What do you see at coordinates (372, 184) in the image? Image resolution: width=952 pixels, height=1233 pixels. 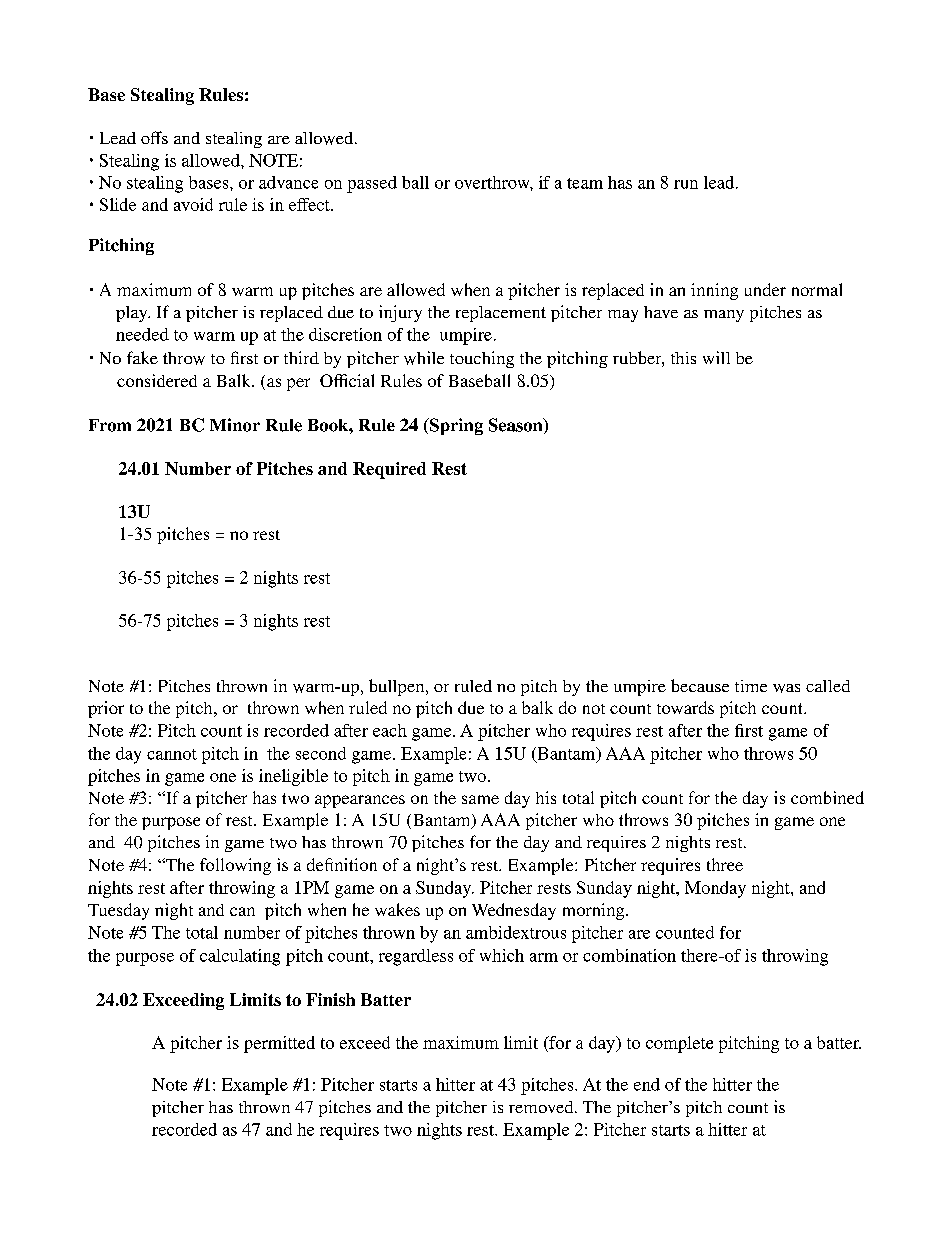 I see `passed` at bounding box center [372, 184].
